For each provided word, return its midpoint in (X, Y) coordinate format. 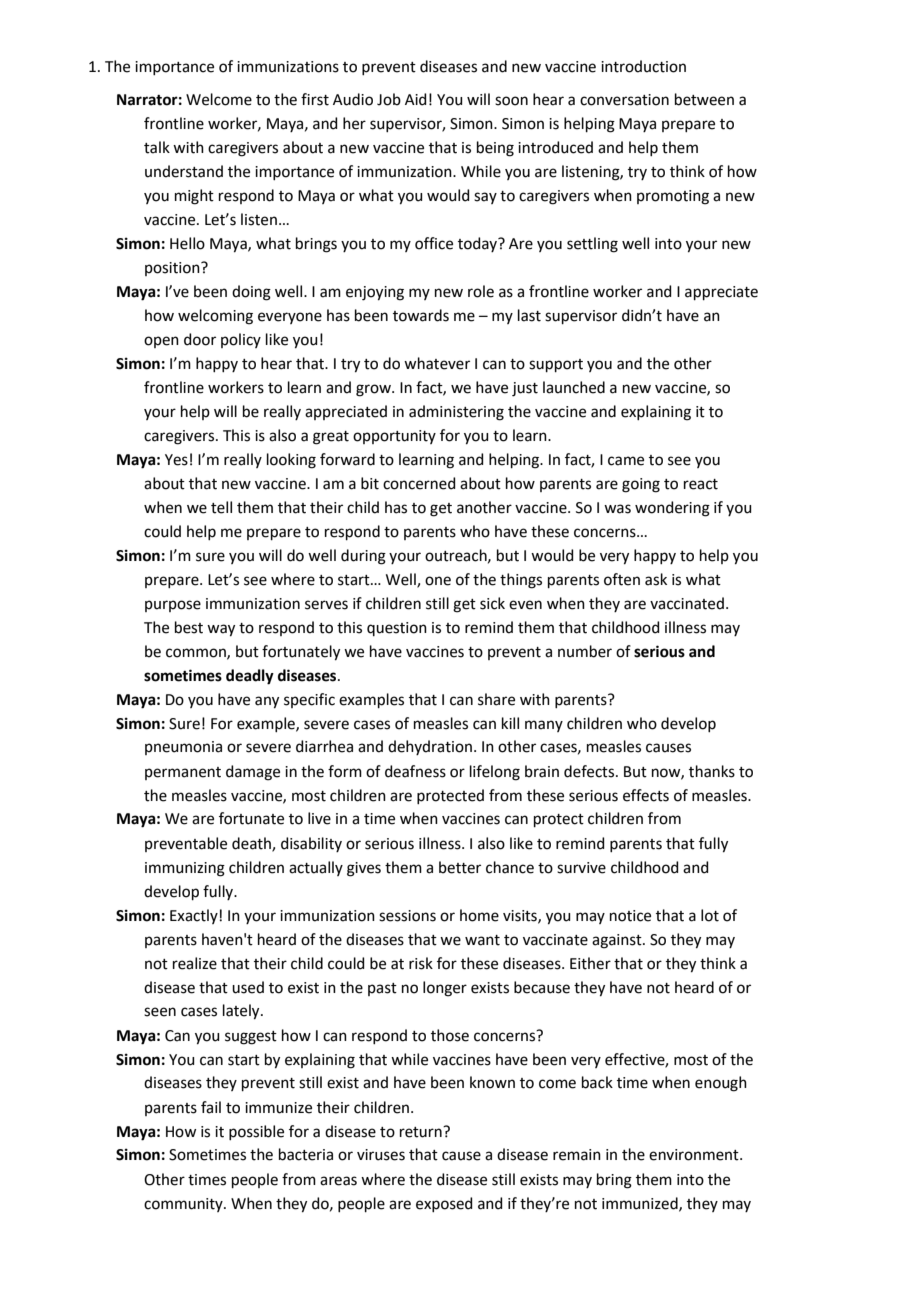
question (397, 629)
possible (256, 1132)
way (221, 630)
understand (184, 171)
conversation (624, 100)
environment (695, 1155)
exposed (444, 1204)
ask (656, 579)
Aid (416, 99)
